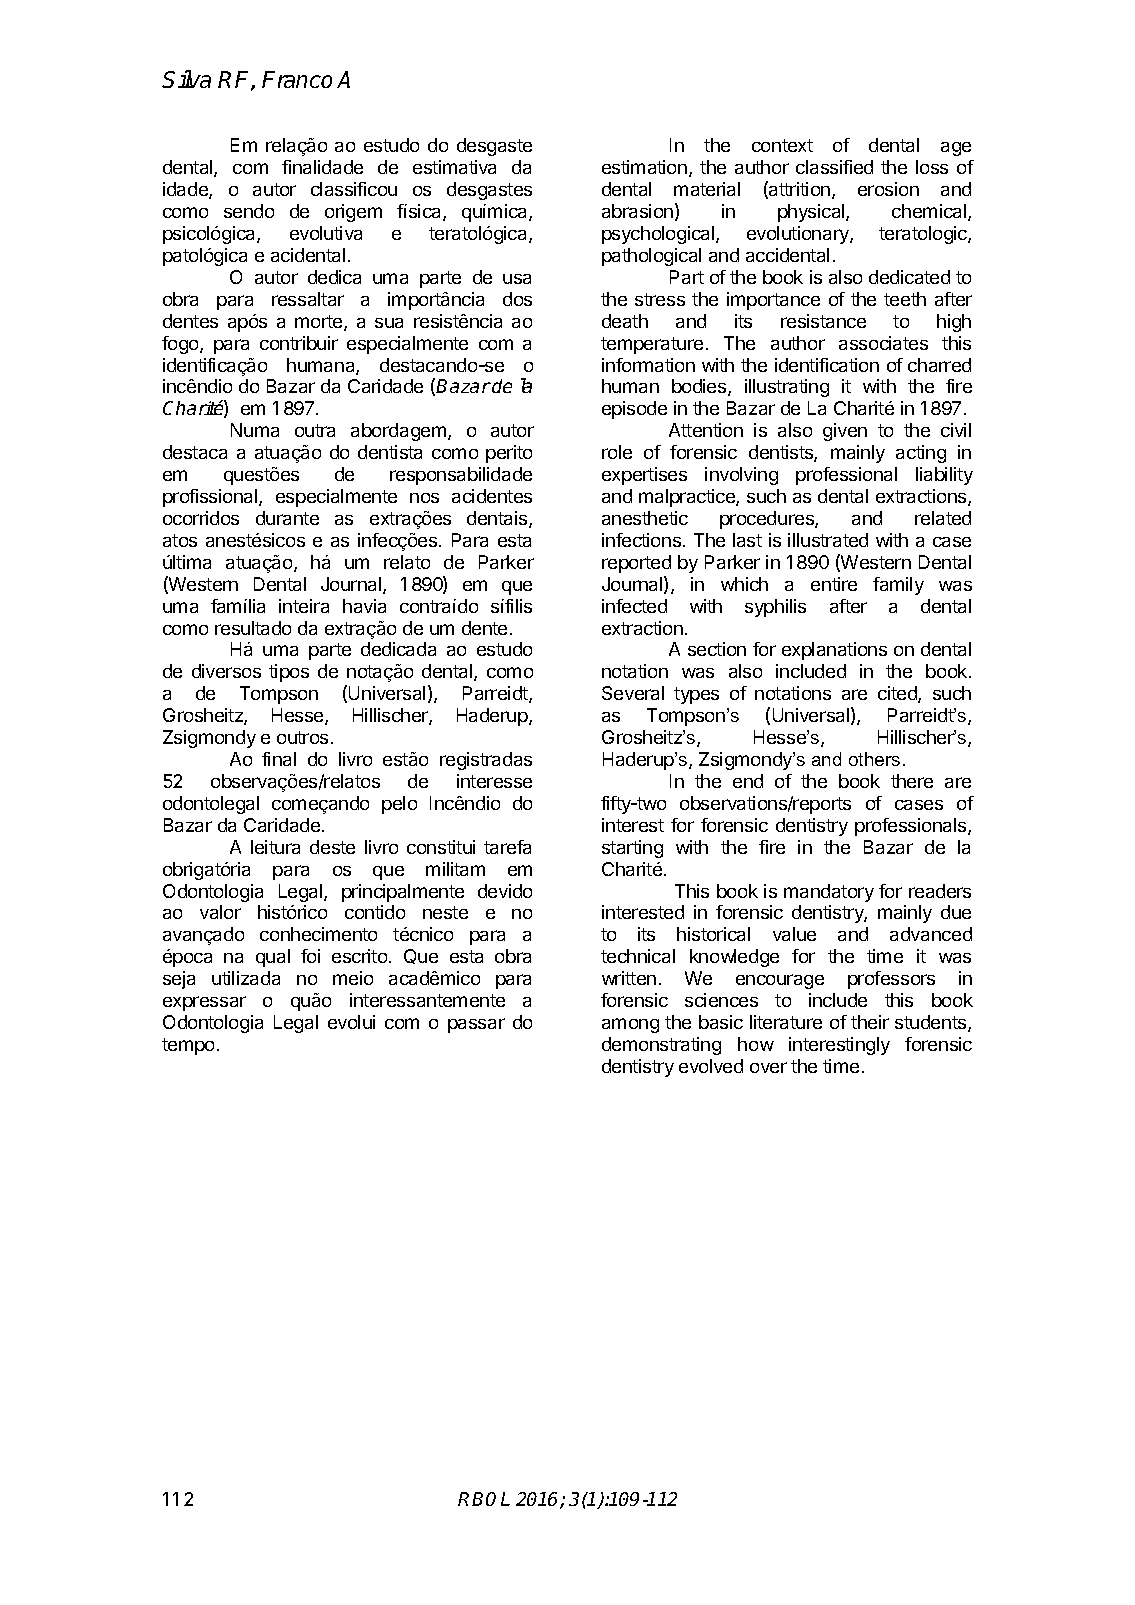  I want to click on starting, so click(632, 849).
